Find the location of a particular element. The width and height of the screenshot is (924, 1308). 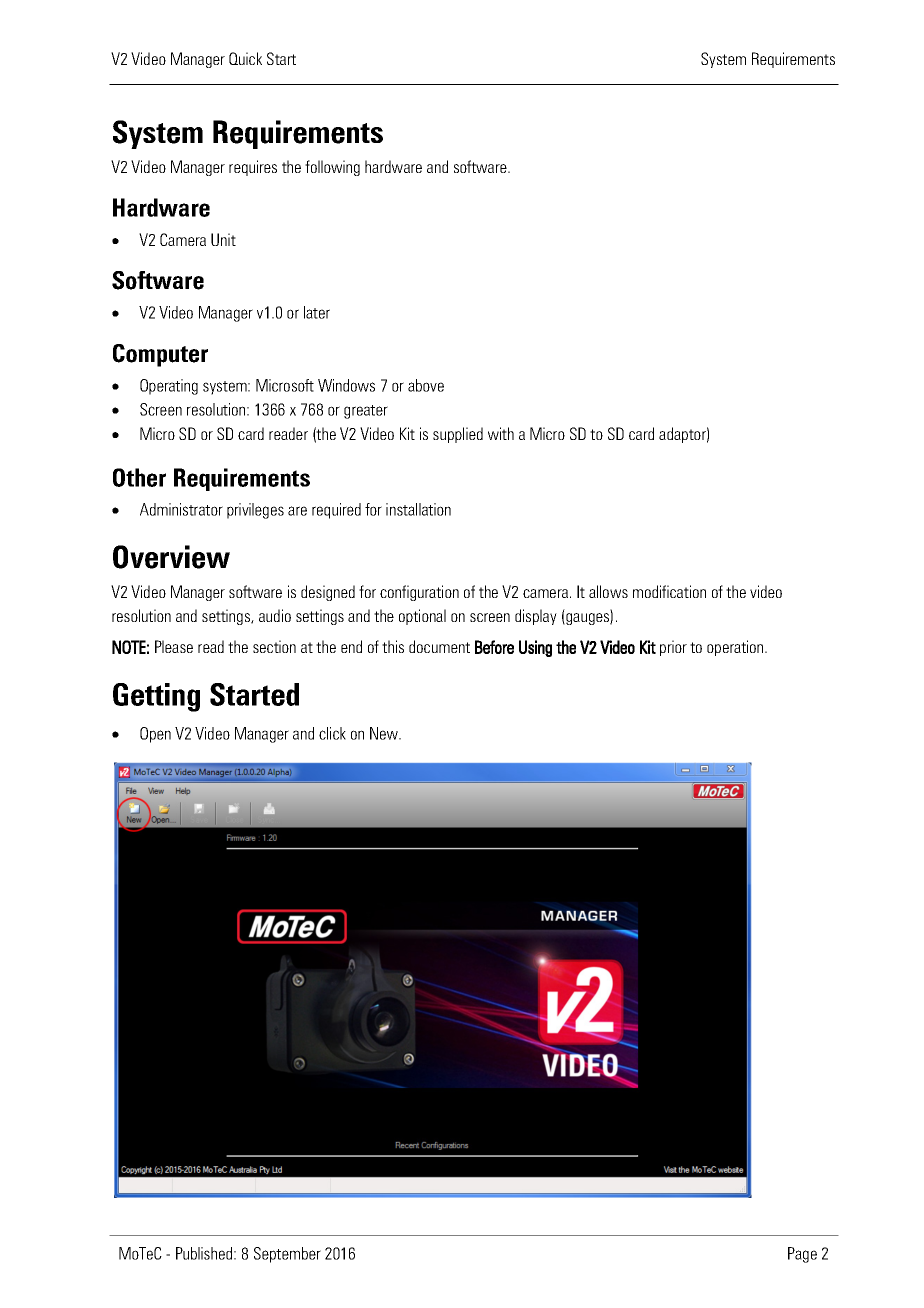

with is located at coordinates (501, 433).
